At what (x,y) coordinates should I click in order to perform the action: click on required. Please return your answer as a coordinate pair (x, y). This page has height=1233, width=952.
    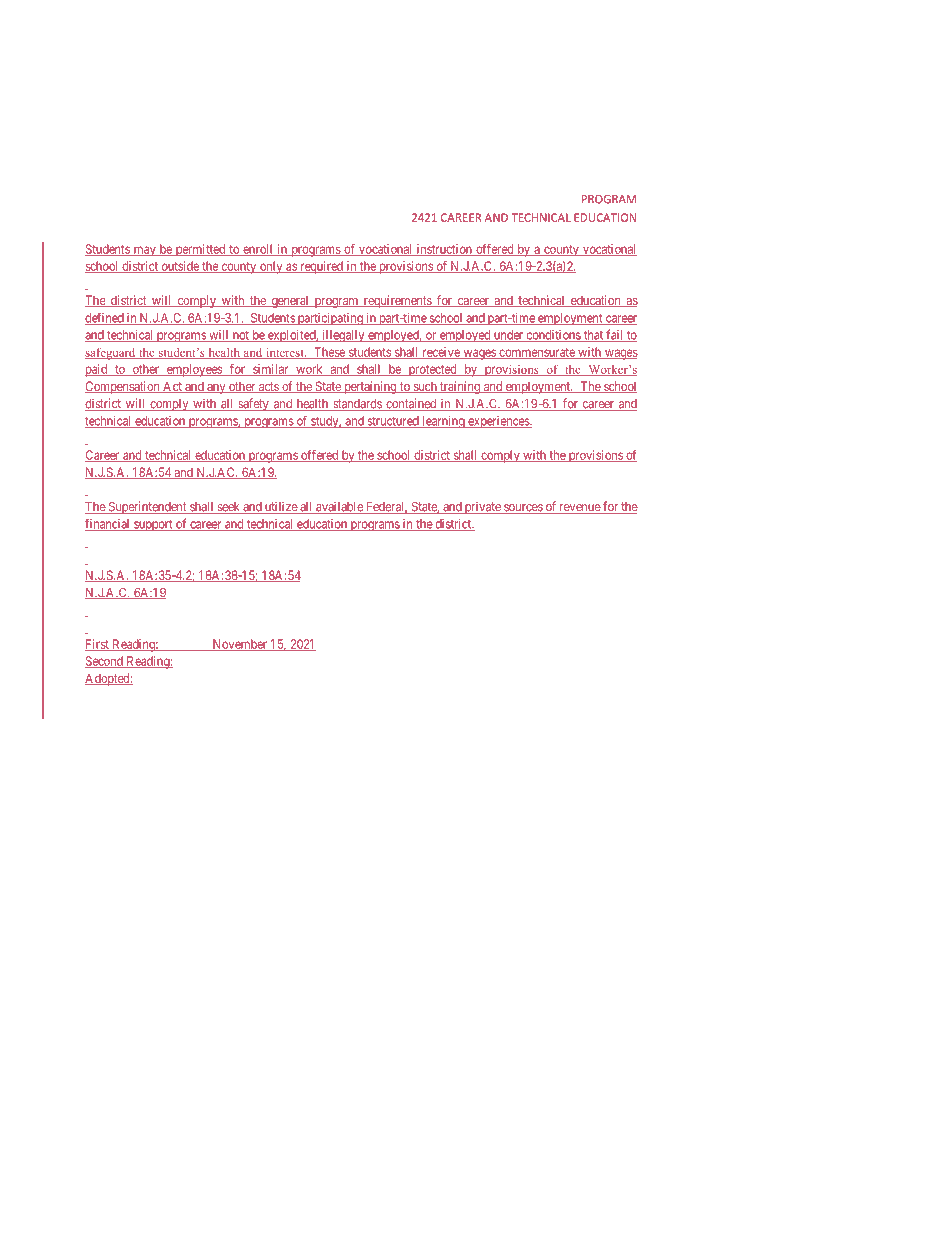
    Looking at the image, I should click on (321, 267).
